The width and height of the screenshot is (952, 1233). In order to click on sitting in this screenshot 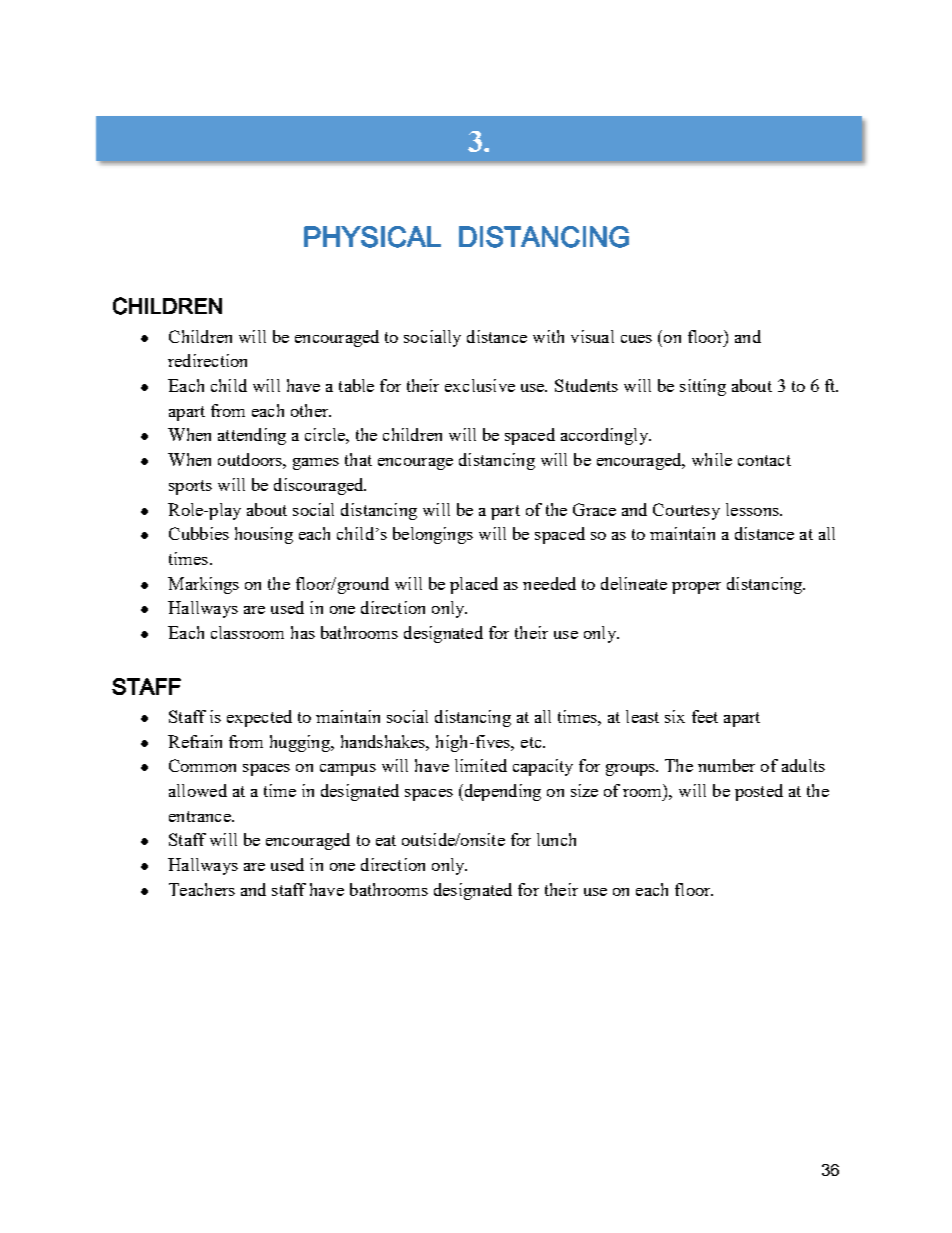, I will do `click(703, 387)`.
